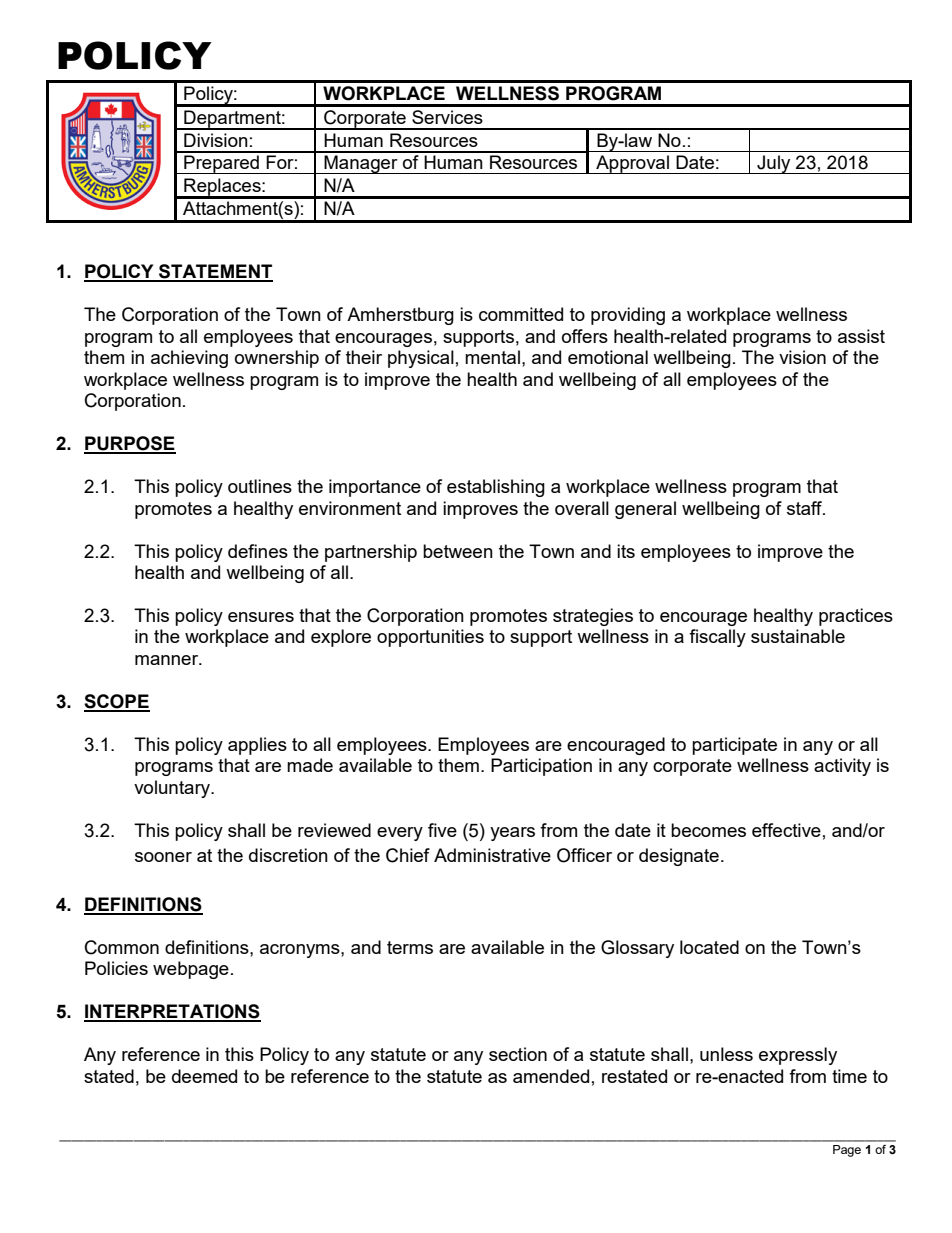 This image has height=1233, width=952. Describe the element at coordinates (492, 357) in the image. I see `mental` at that location.
